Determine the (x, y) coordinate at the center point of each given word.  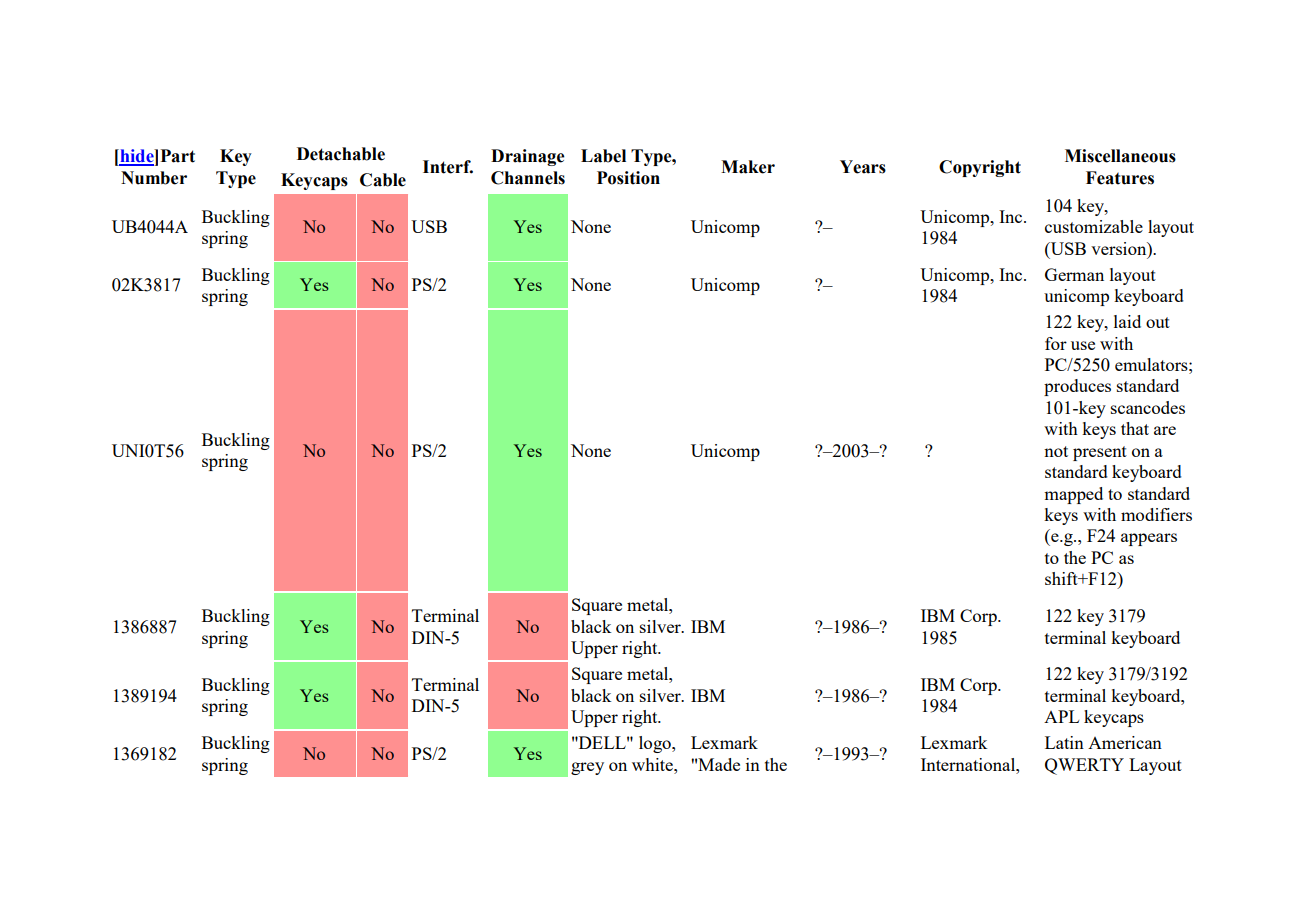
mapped (1073, 495)
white (653, 764)
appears (1149, 539)
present (1100, 453)
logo (656, 744)
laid (1127, 321)
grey (587, 768)
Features (1120, 178)
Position (628, 178)
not (1056, 451)
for (1056, 343)
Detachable (341, 154)
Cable (383, 180)
